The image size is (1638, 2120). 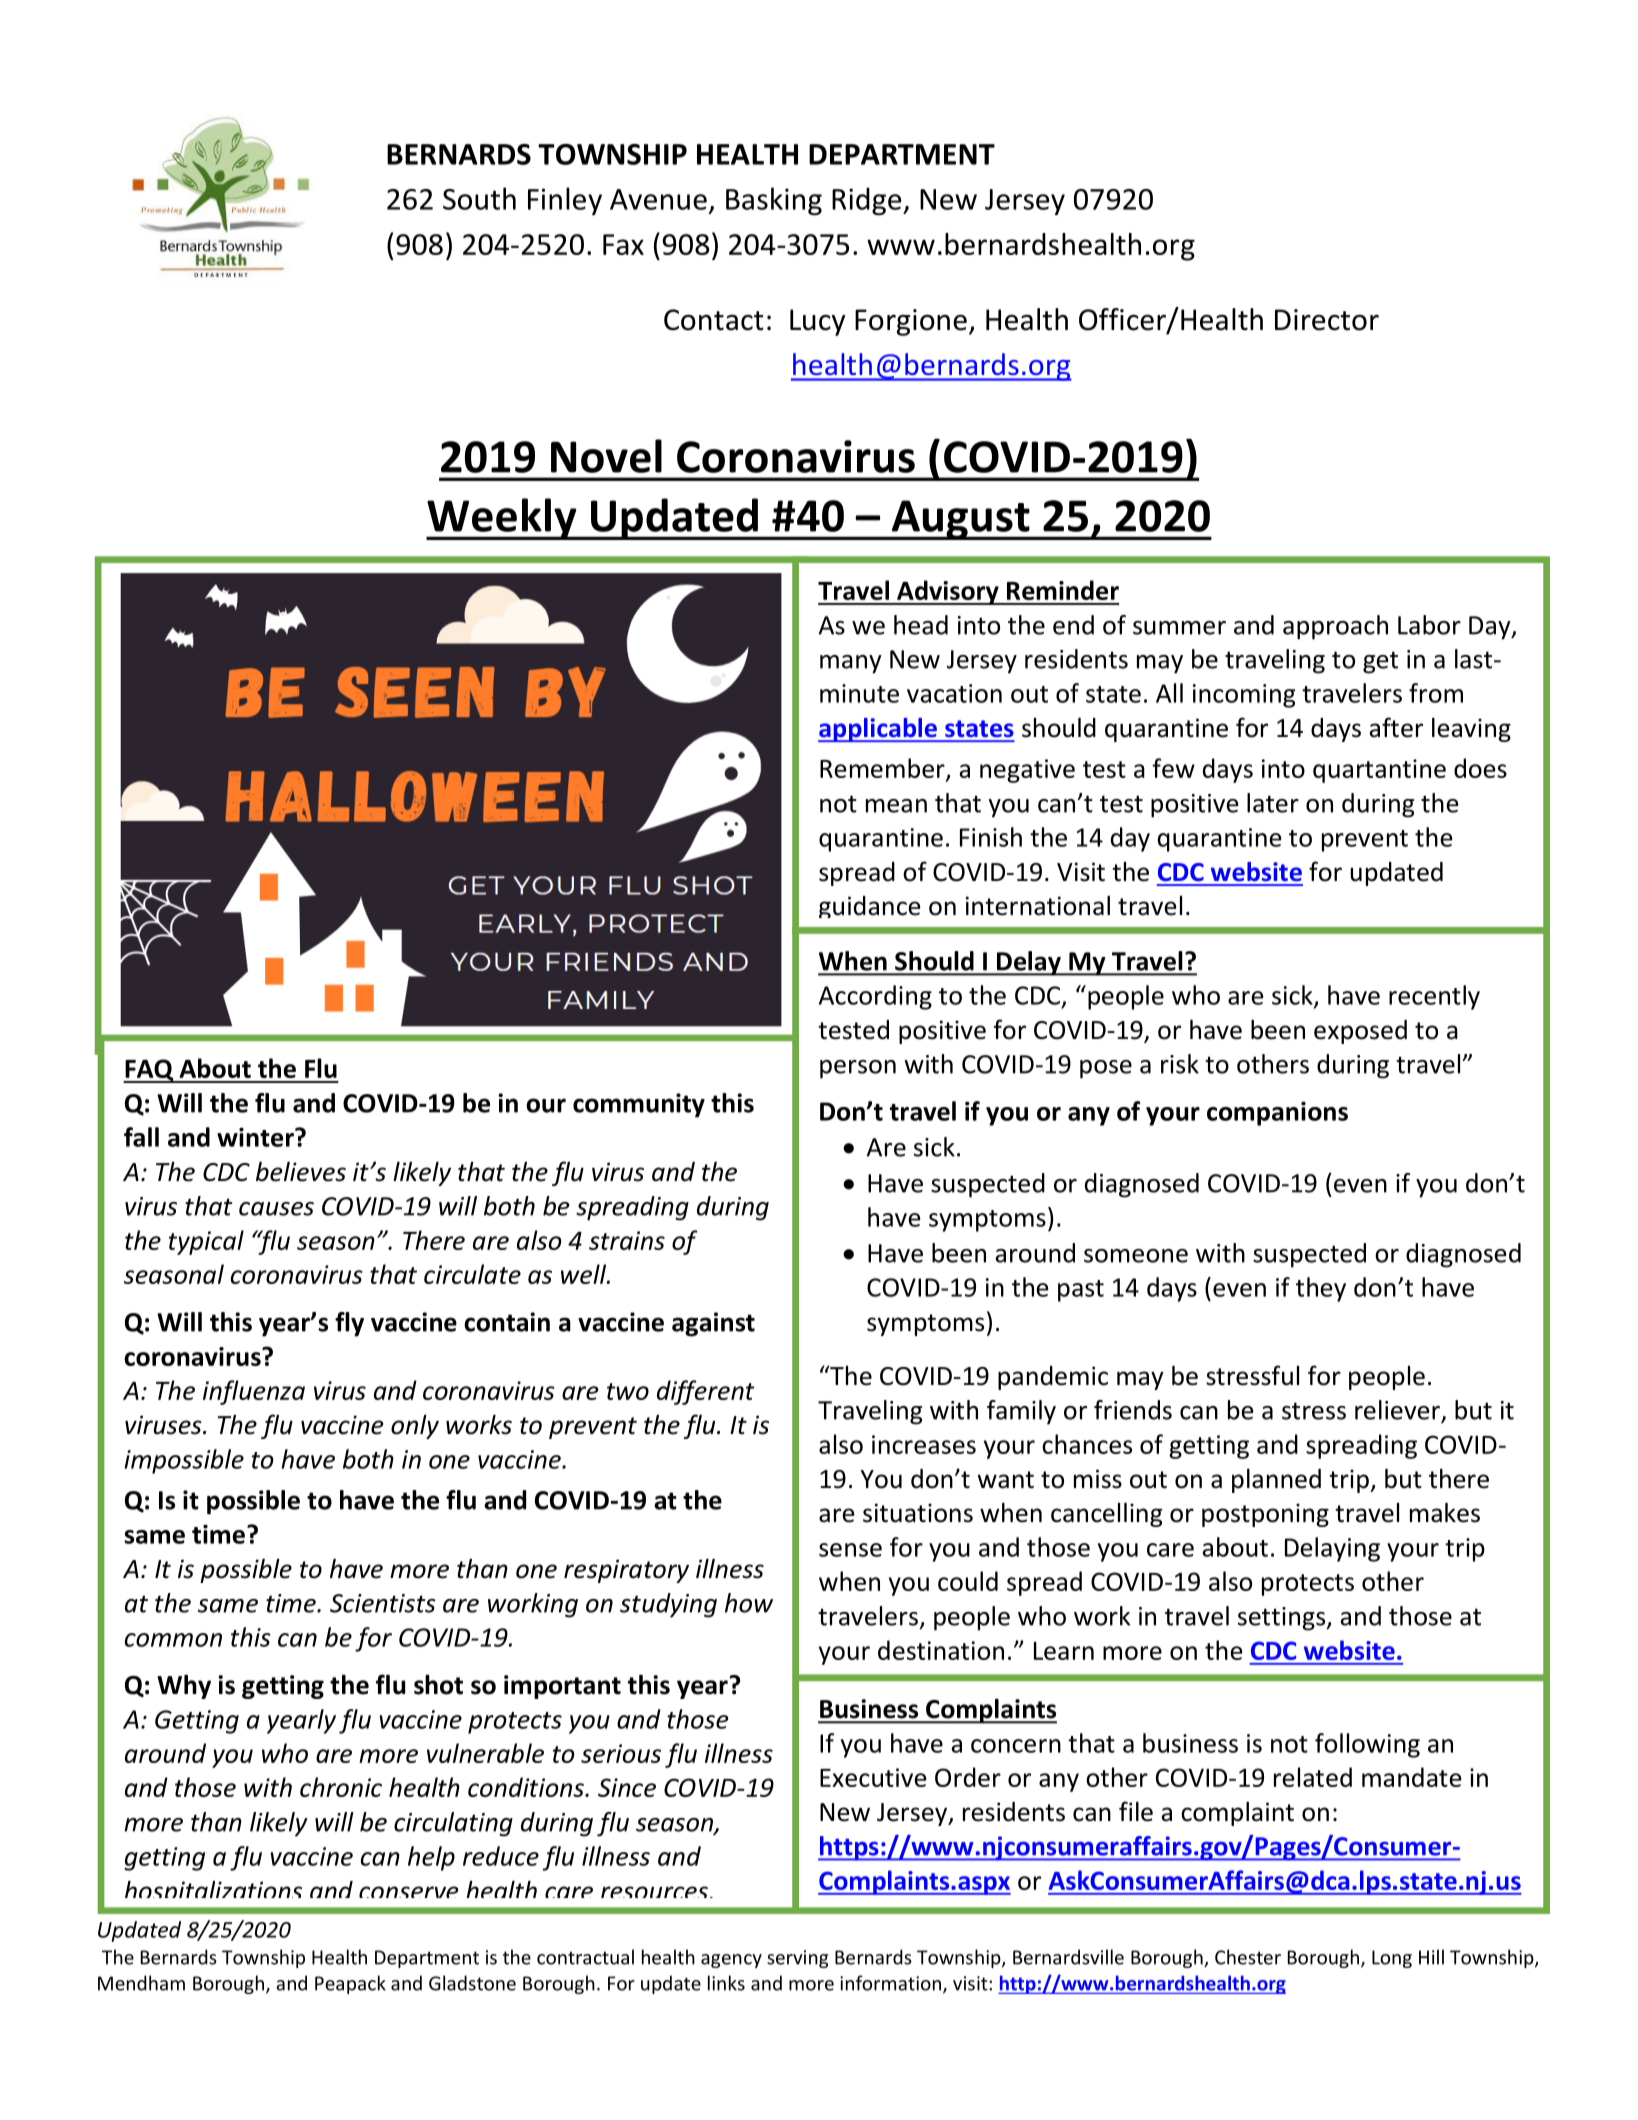 What do you see at coordinates (213, 1889) in the page?
I see `hospitalizations` at bounding box center [213, 1889].
